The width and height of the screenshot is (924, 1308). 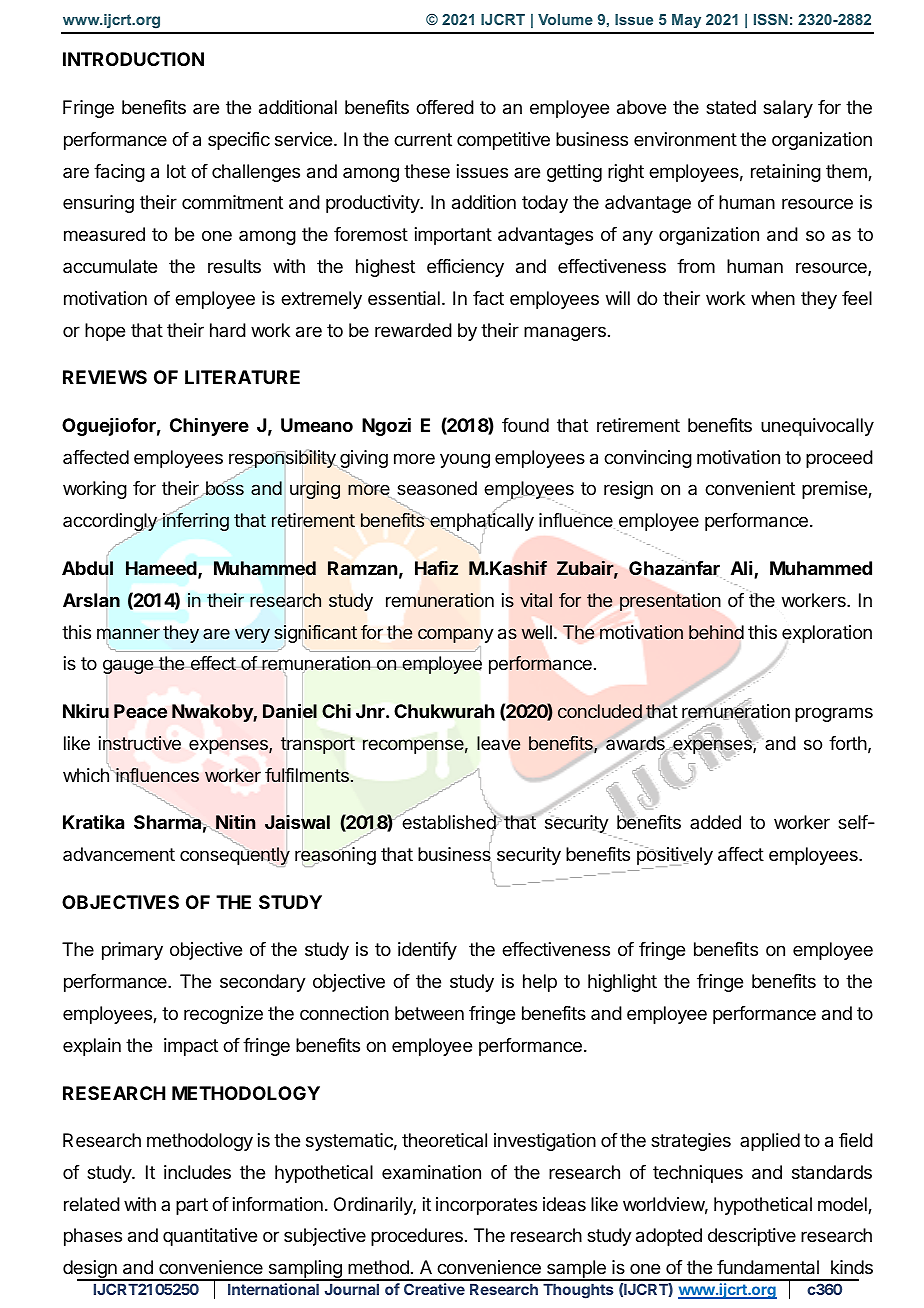 I want to click on Creative, so click(x=434, y=1289).
